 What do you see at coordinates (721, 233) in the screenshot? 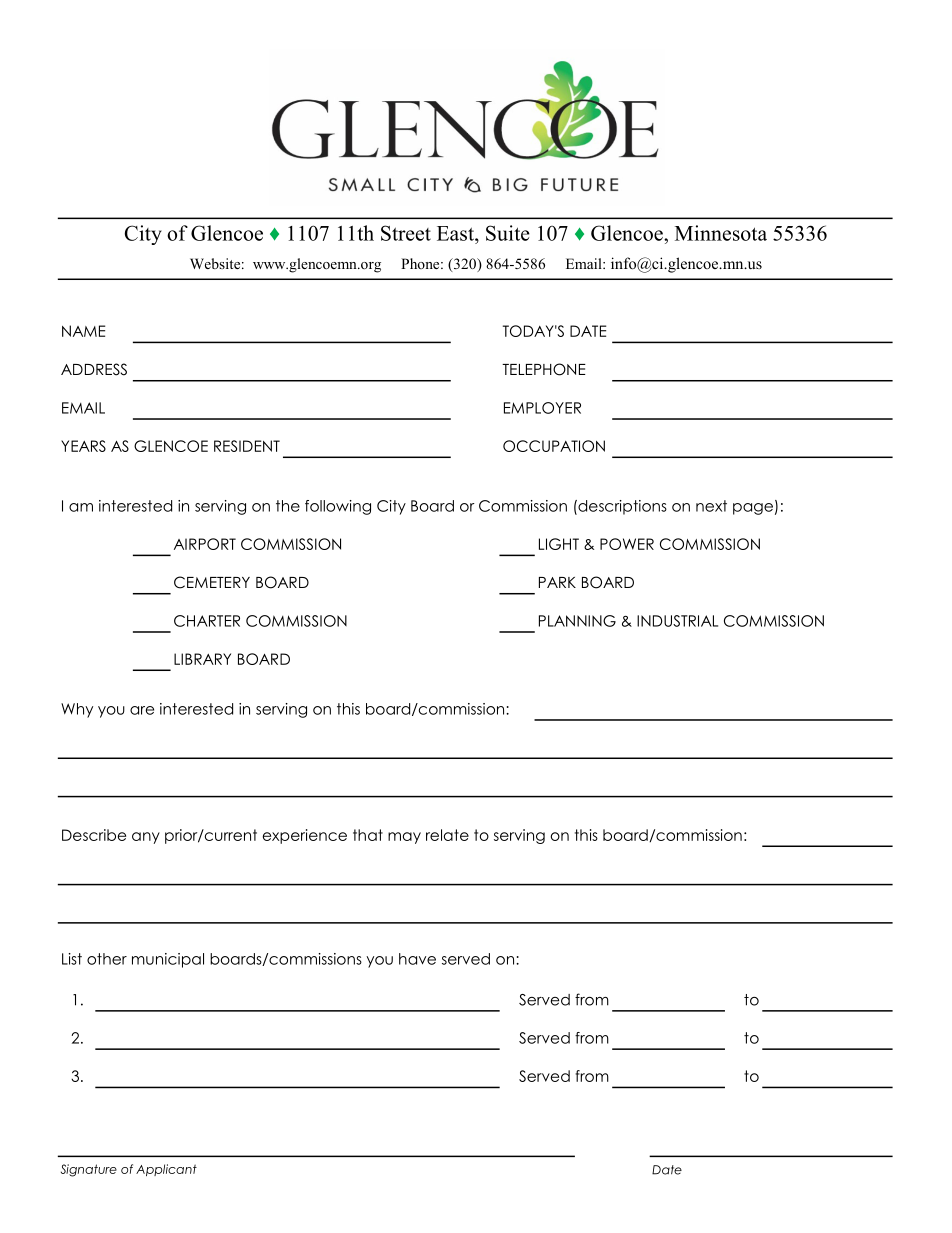
I see `Minnesota` at bounding box center [721, 233].
